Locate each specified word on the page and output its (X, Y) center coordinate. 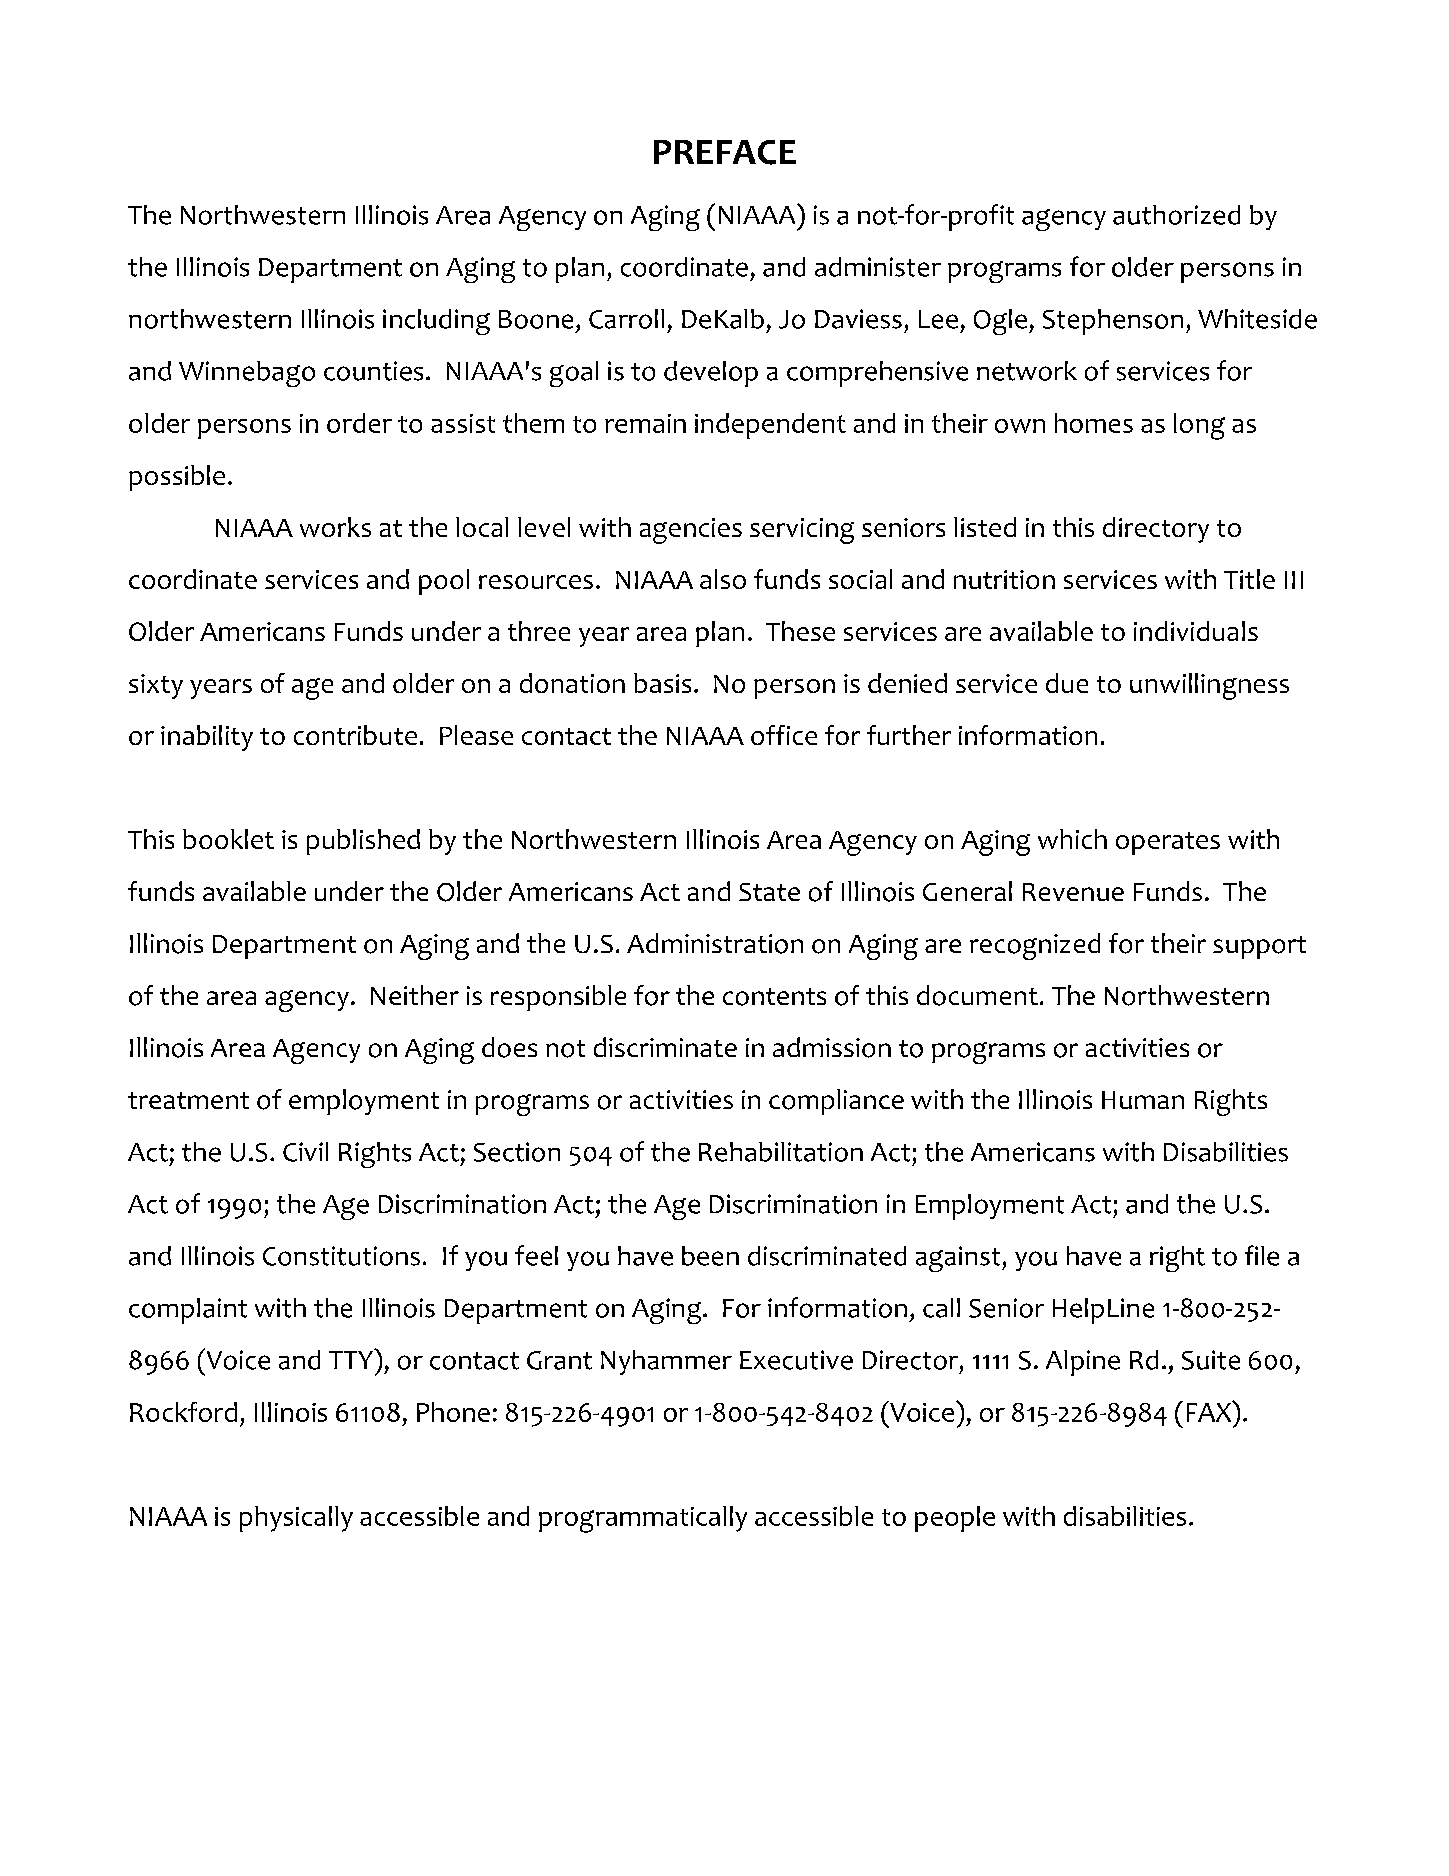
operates (1168, 843)
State (769, 892)
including (436, 322)
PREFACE (725, 152)
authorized (1176, 215)
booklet (228, 839)
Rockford (183, 1412)
